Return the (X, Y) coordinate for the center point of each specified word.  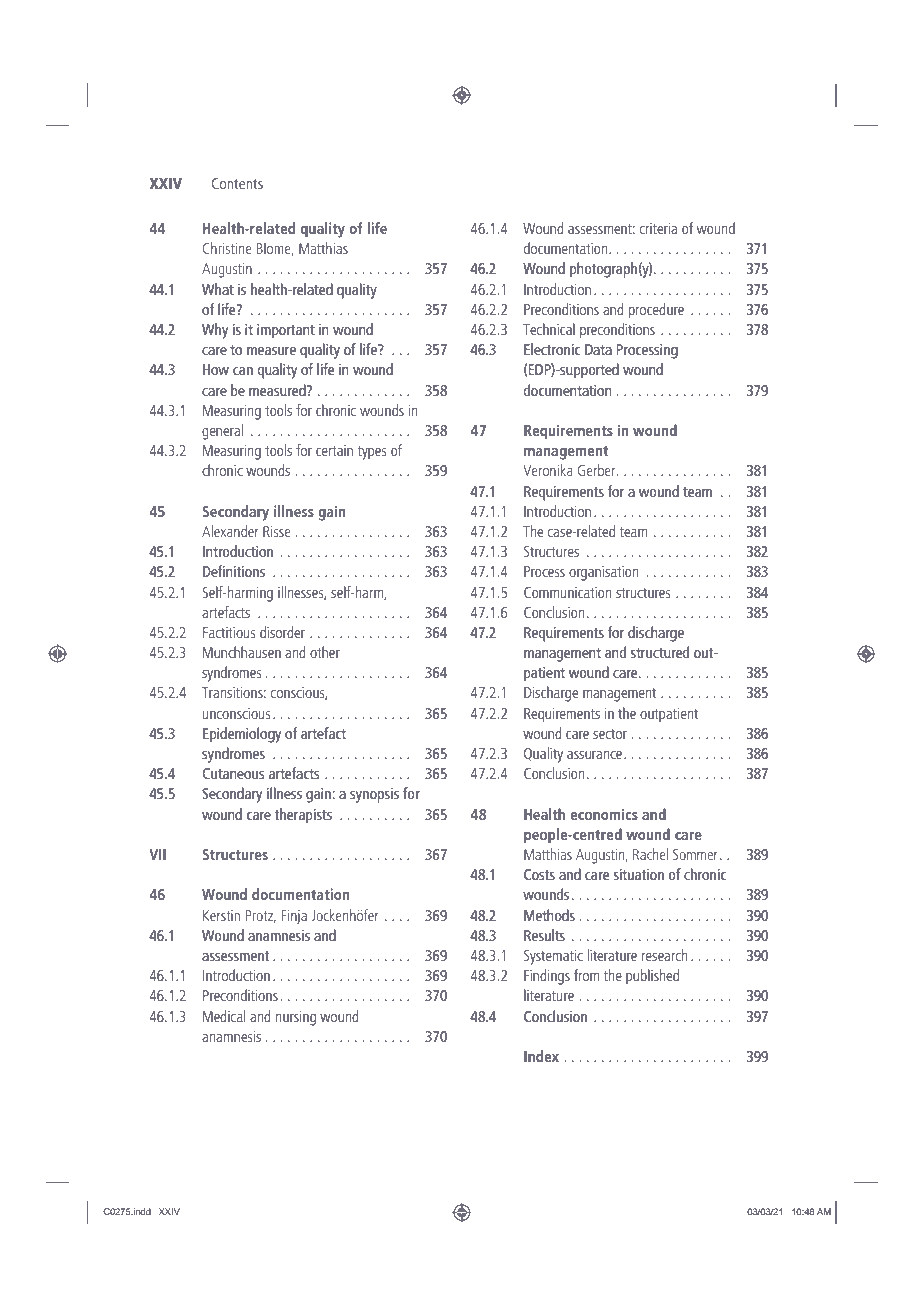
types (372, 453)
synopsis (374, 795)
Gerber (597, 470)
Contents (237, 183)
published (652, 977)
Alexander (230, 531)
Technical (549, 329)
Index (541, 1056)
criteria (658, 228)
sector (610, 734)
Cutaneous (233, 773)
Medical (224, 1016)
